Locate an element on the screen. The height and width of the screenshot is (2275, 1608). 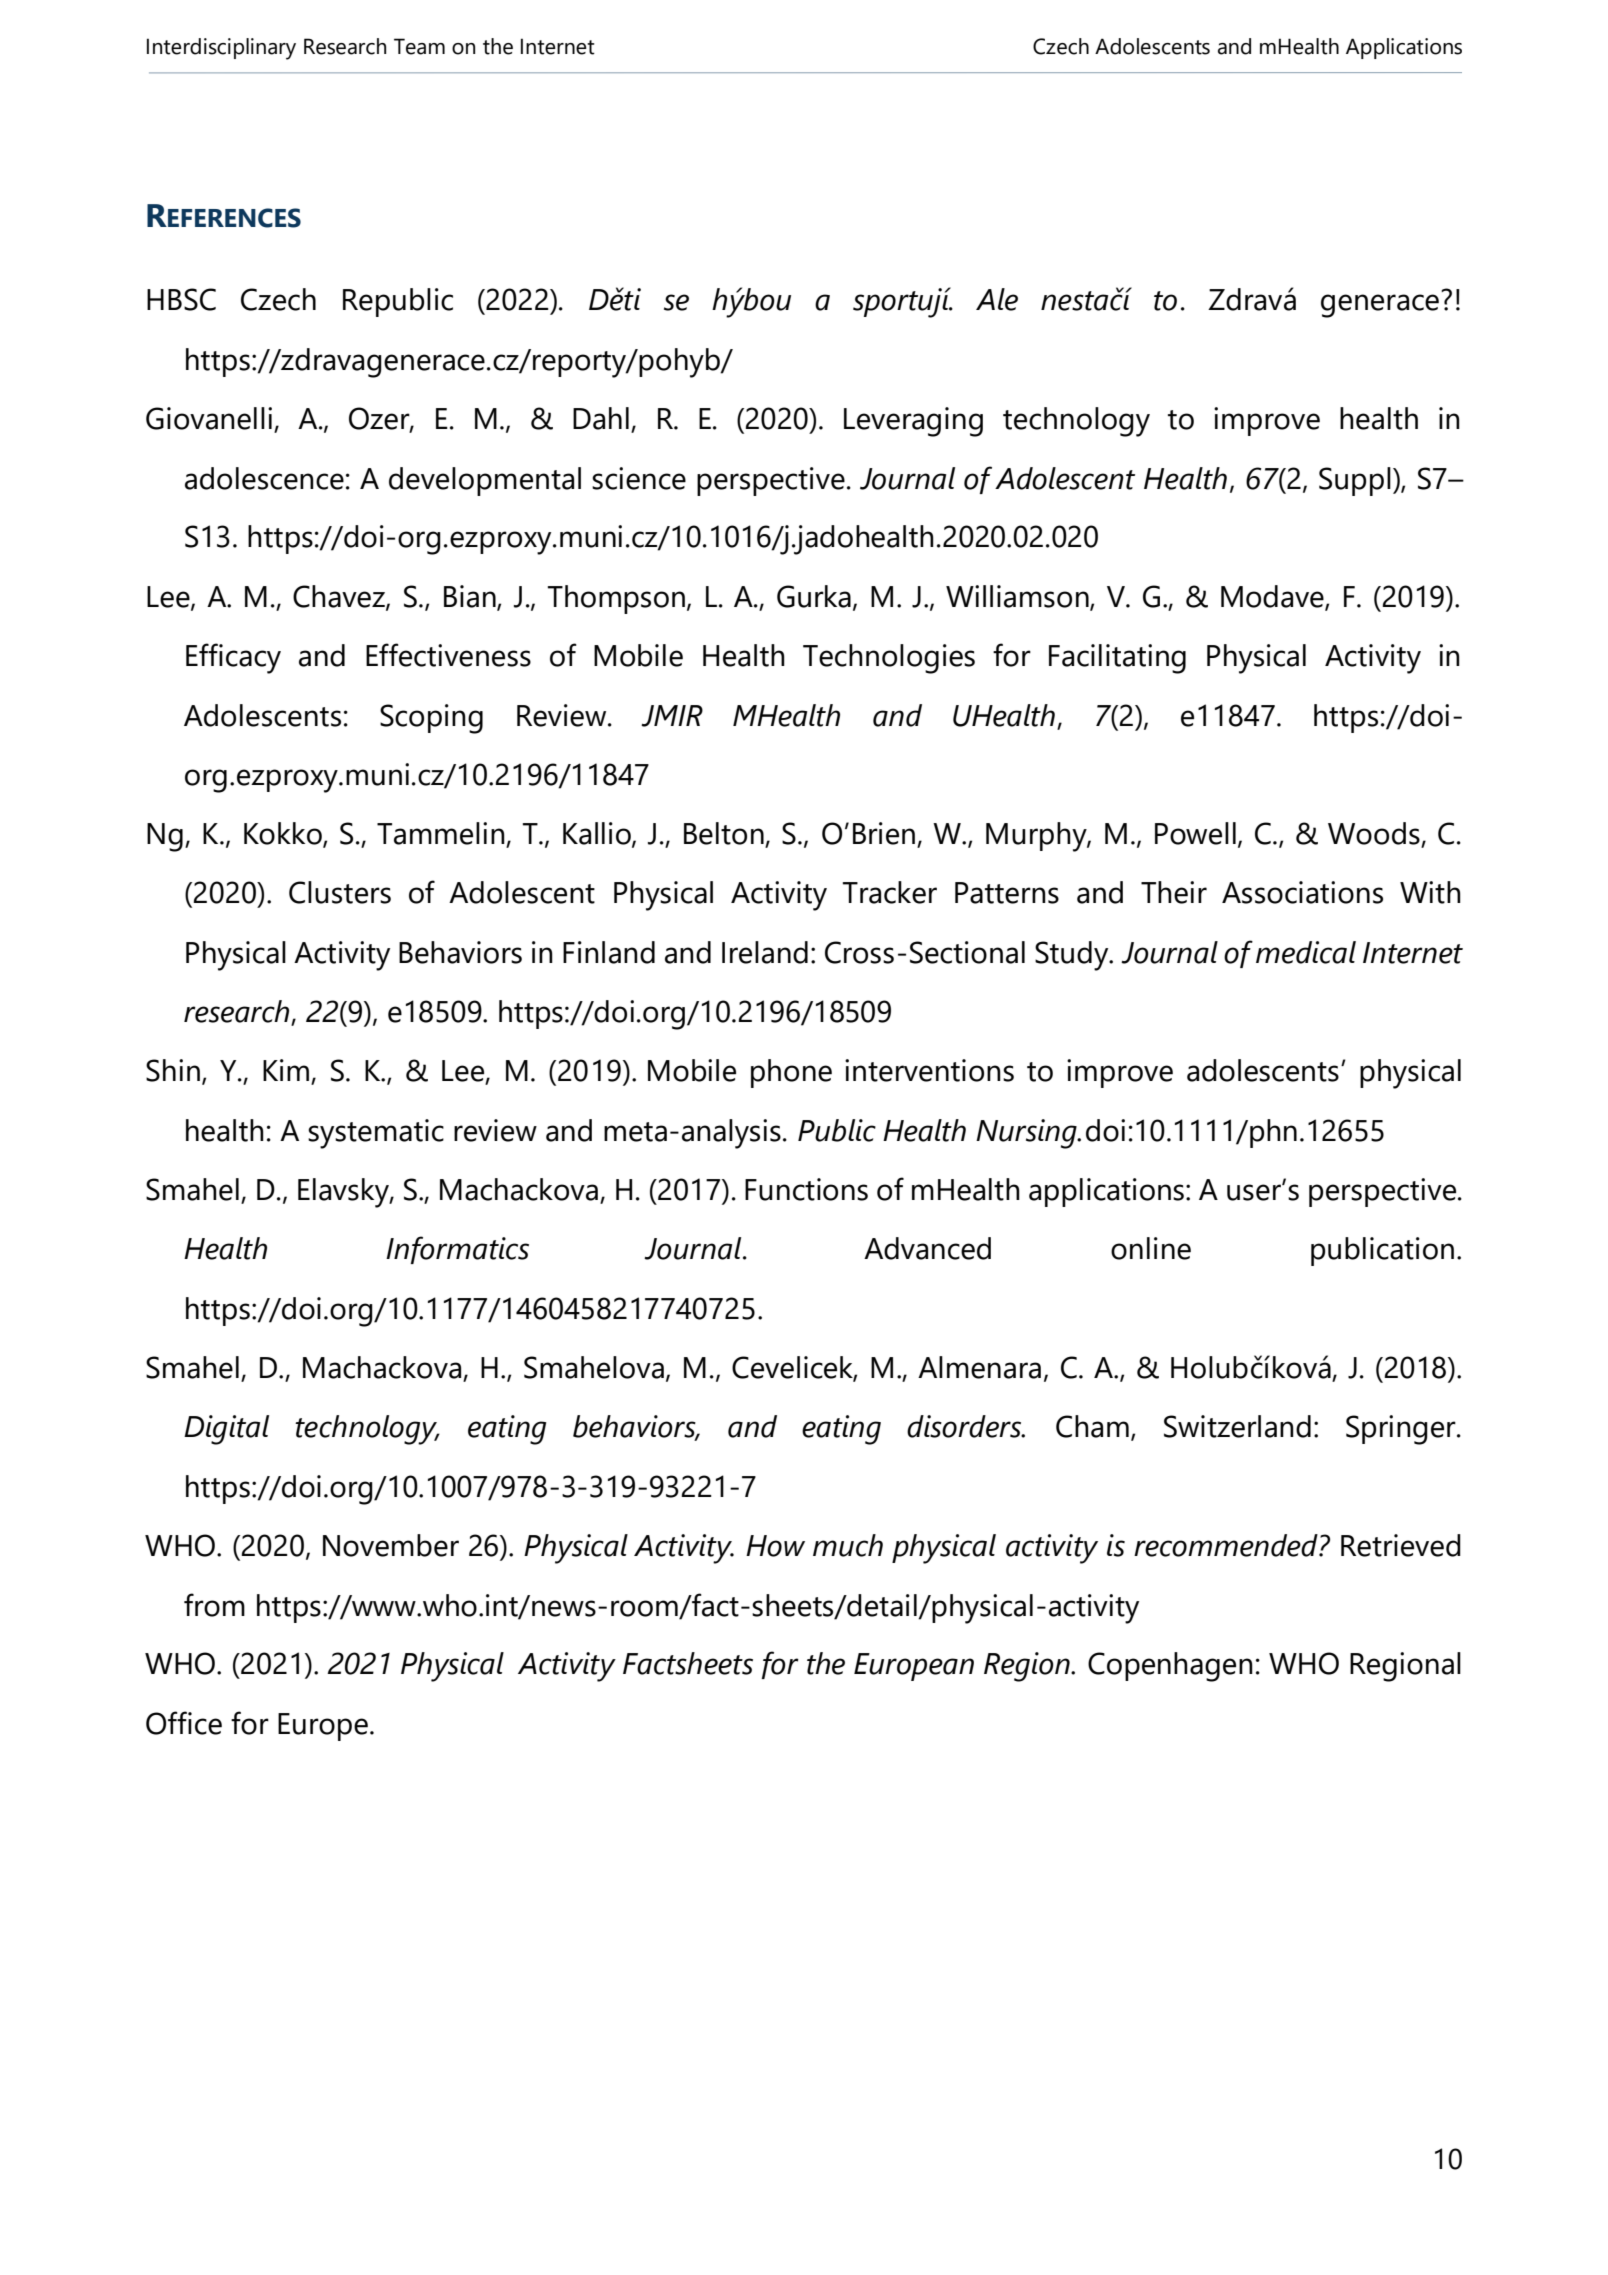
from is located at coordinates (214, 1605).
